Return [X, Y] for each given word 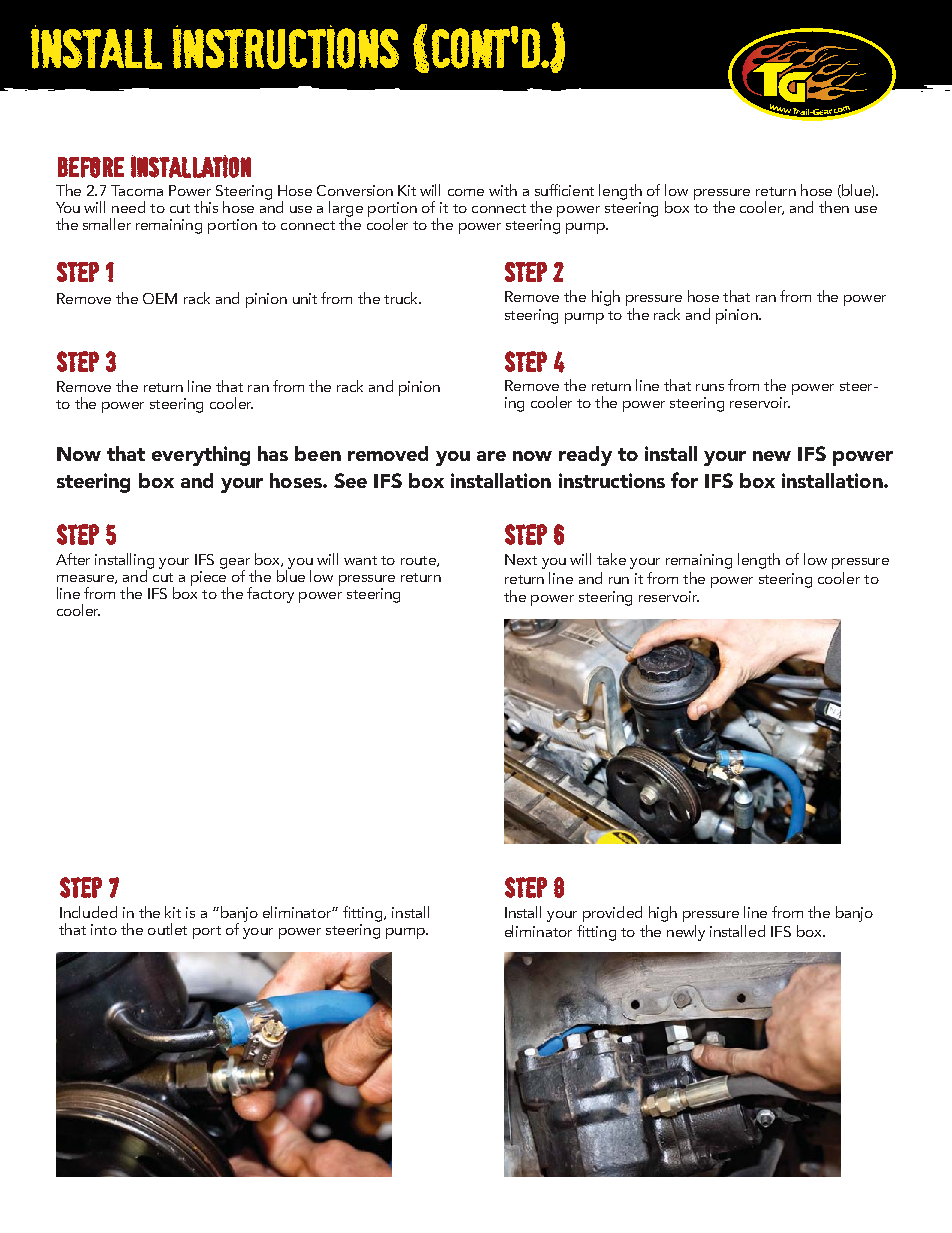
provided [612, 914]
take [611, 559]
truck [402, 298]
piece [209, 579]
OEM [160, 298]
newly [686, 933]
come [466, 192]
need [128, 207]
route [419, 561]
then [834, 207]
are [491, 456]
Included [88, 912]
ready [585, 456]
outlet [167, 929]
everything [201, 456]
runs [710, 387]
